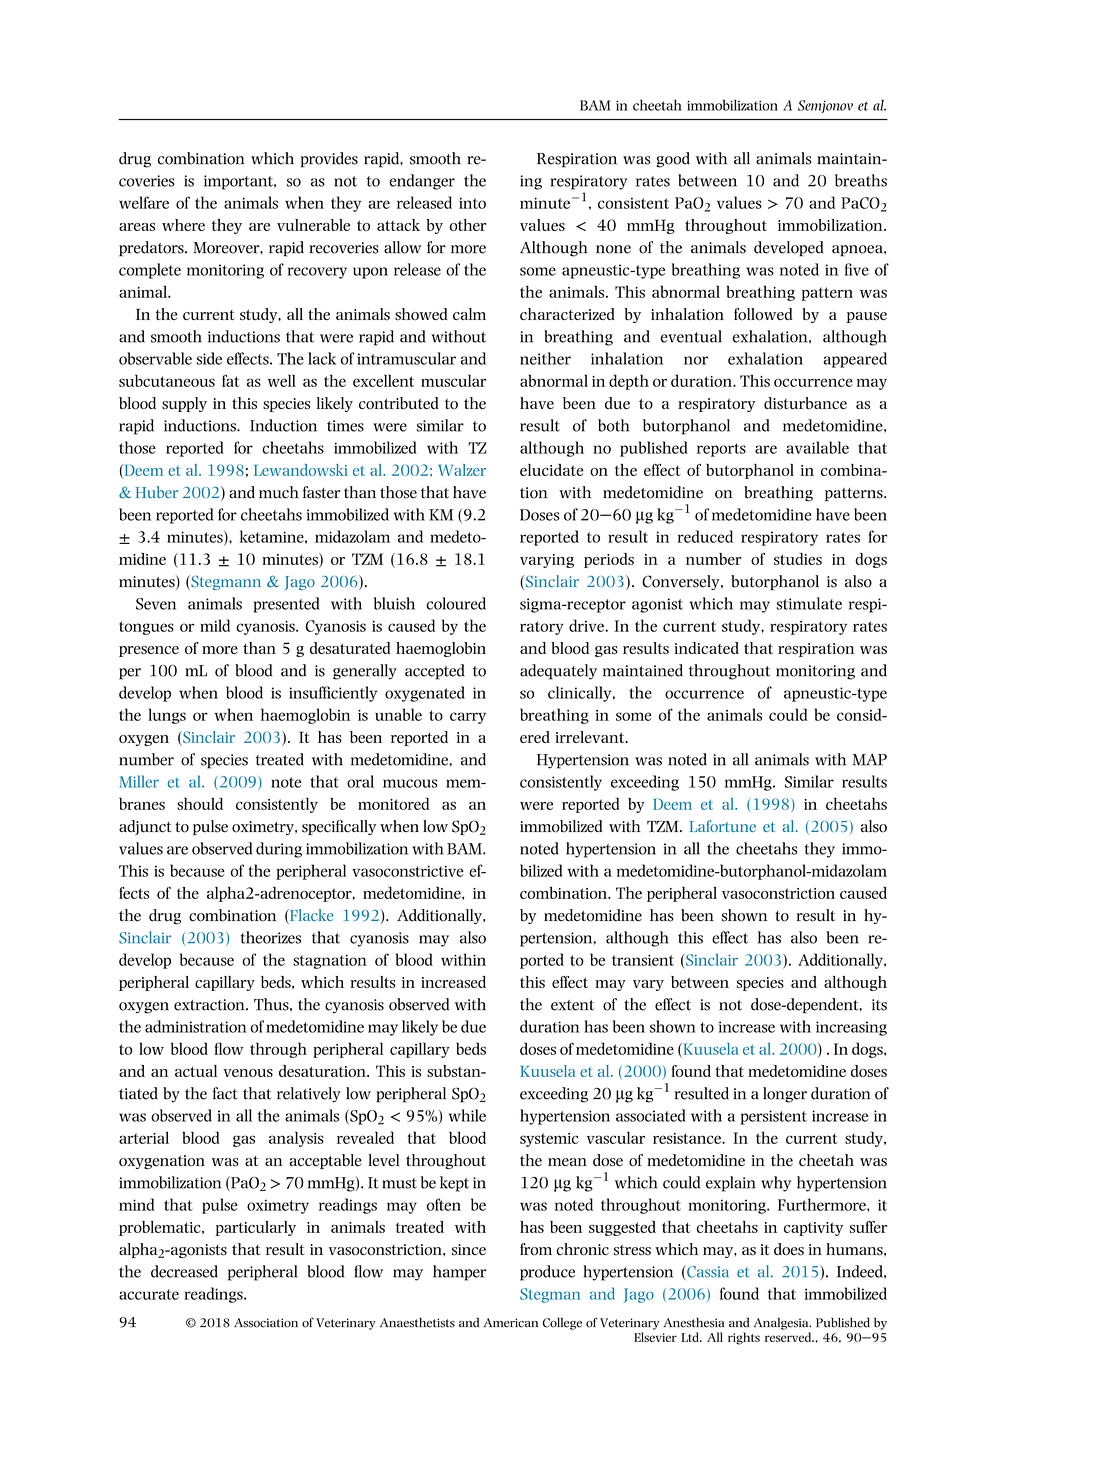  I want to click on coloured, so click(456, 603).
